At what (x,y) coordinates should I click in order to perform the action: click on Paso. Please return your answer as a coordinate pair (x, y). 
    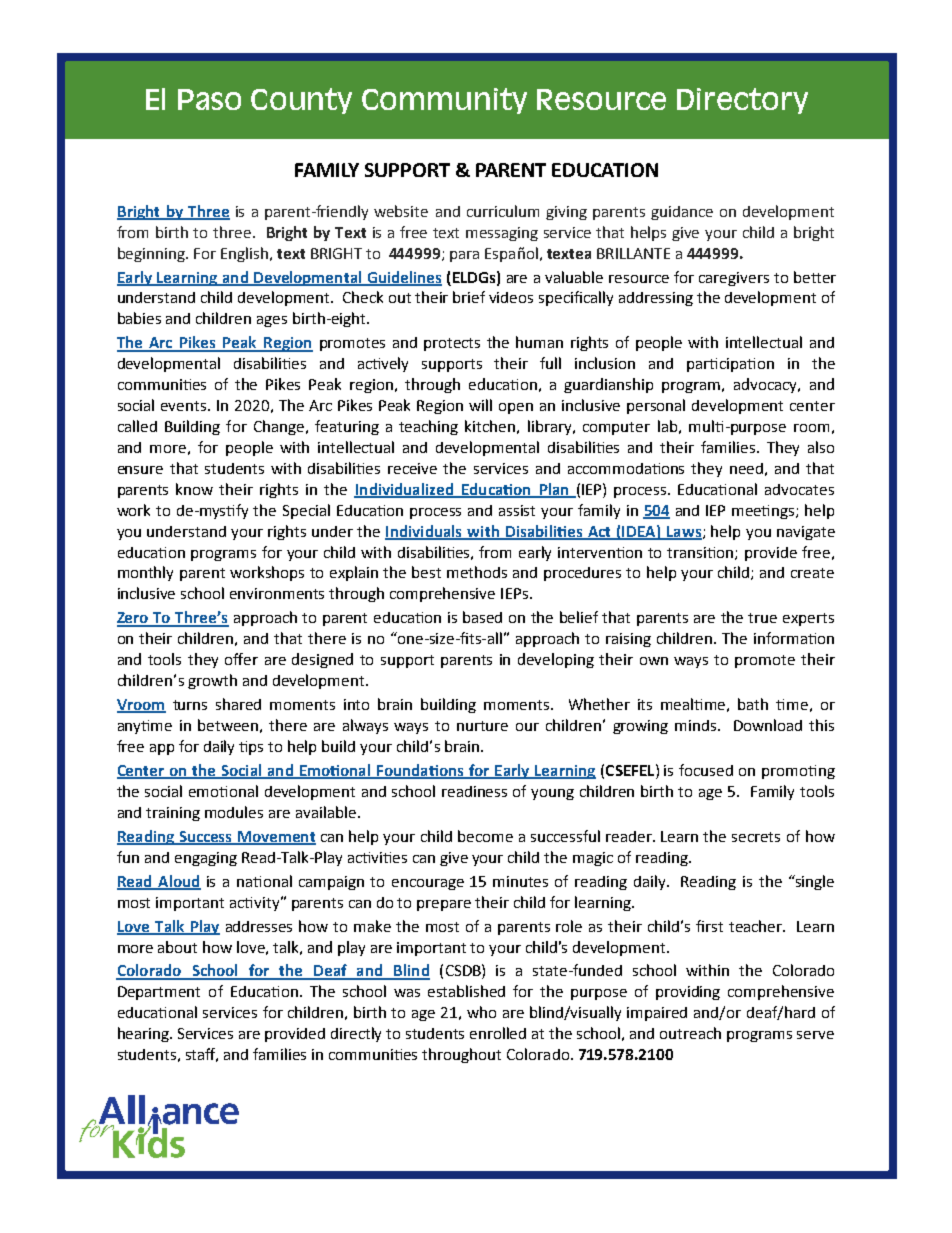
    Looking at the image, I should click on (209, 99).
